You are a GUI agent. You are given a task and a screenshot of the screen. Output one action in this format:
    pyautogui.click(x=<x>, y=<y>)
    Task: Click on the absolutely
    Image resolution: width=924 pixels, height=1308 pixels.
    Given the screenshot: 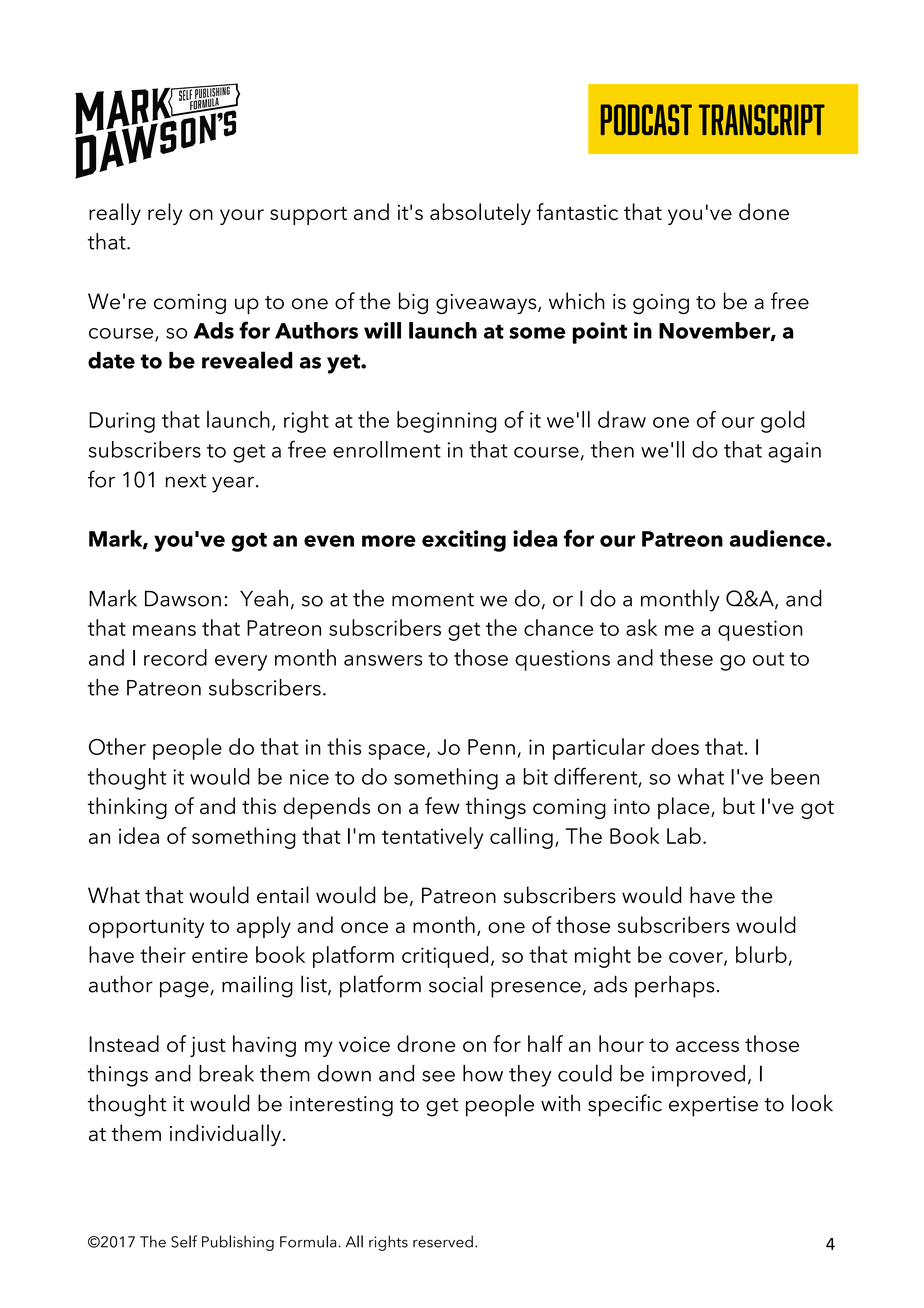 What is the action you would take?
    pyautogui.click(x=480, y=214)
